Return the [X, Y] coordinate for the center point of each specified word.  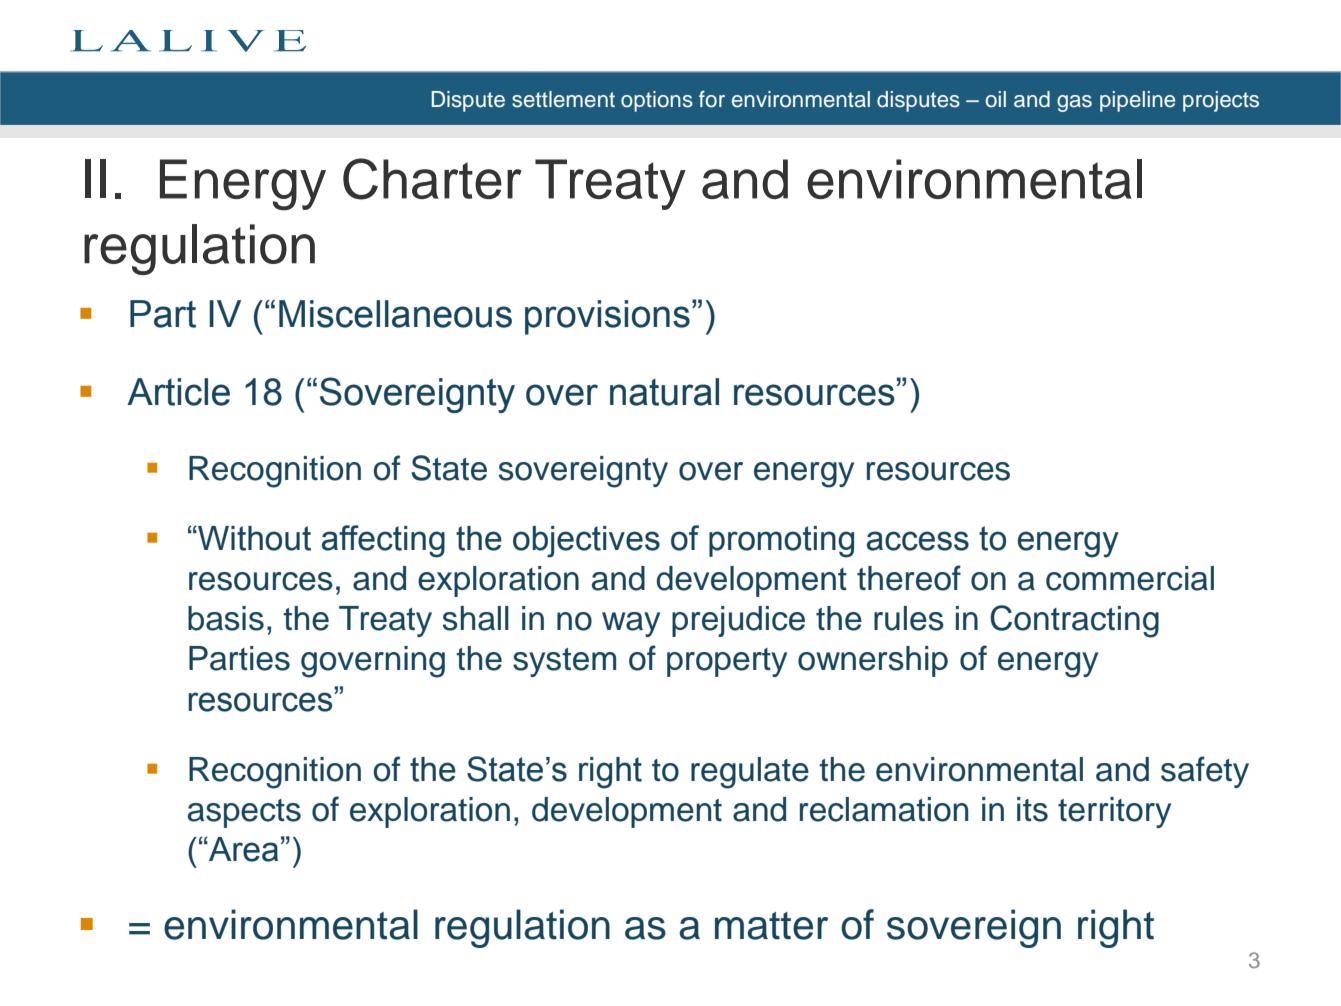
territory [1114, 812]
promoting [781, 542]
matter [771, 926]
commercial [1130, 578]
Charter [432, 179]
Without [253, 538]
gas [1074, 103]
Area [242, 849]
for [712, 99]
